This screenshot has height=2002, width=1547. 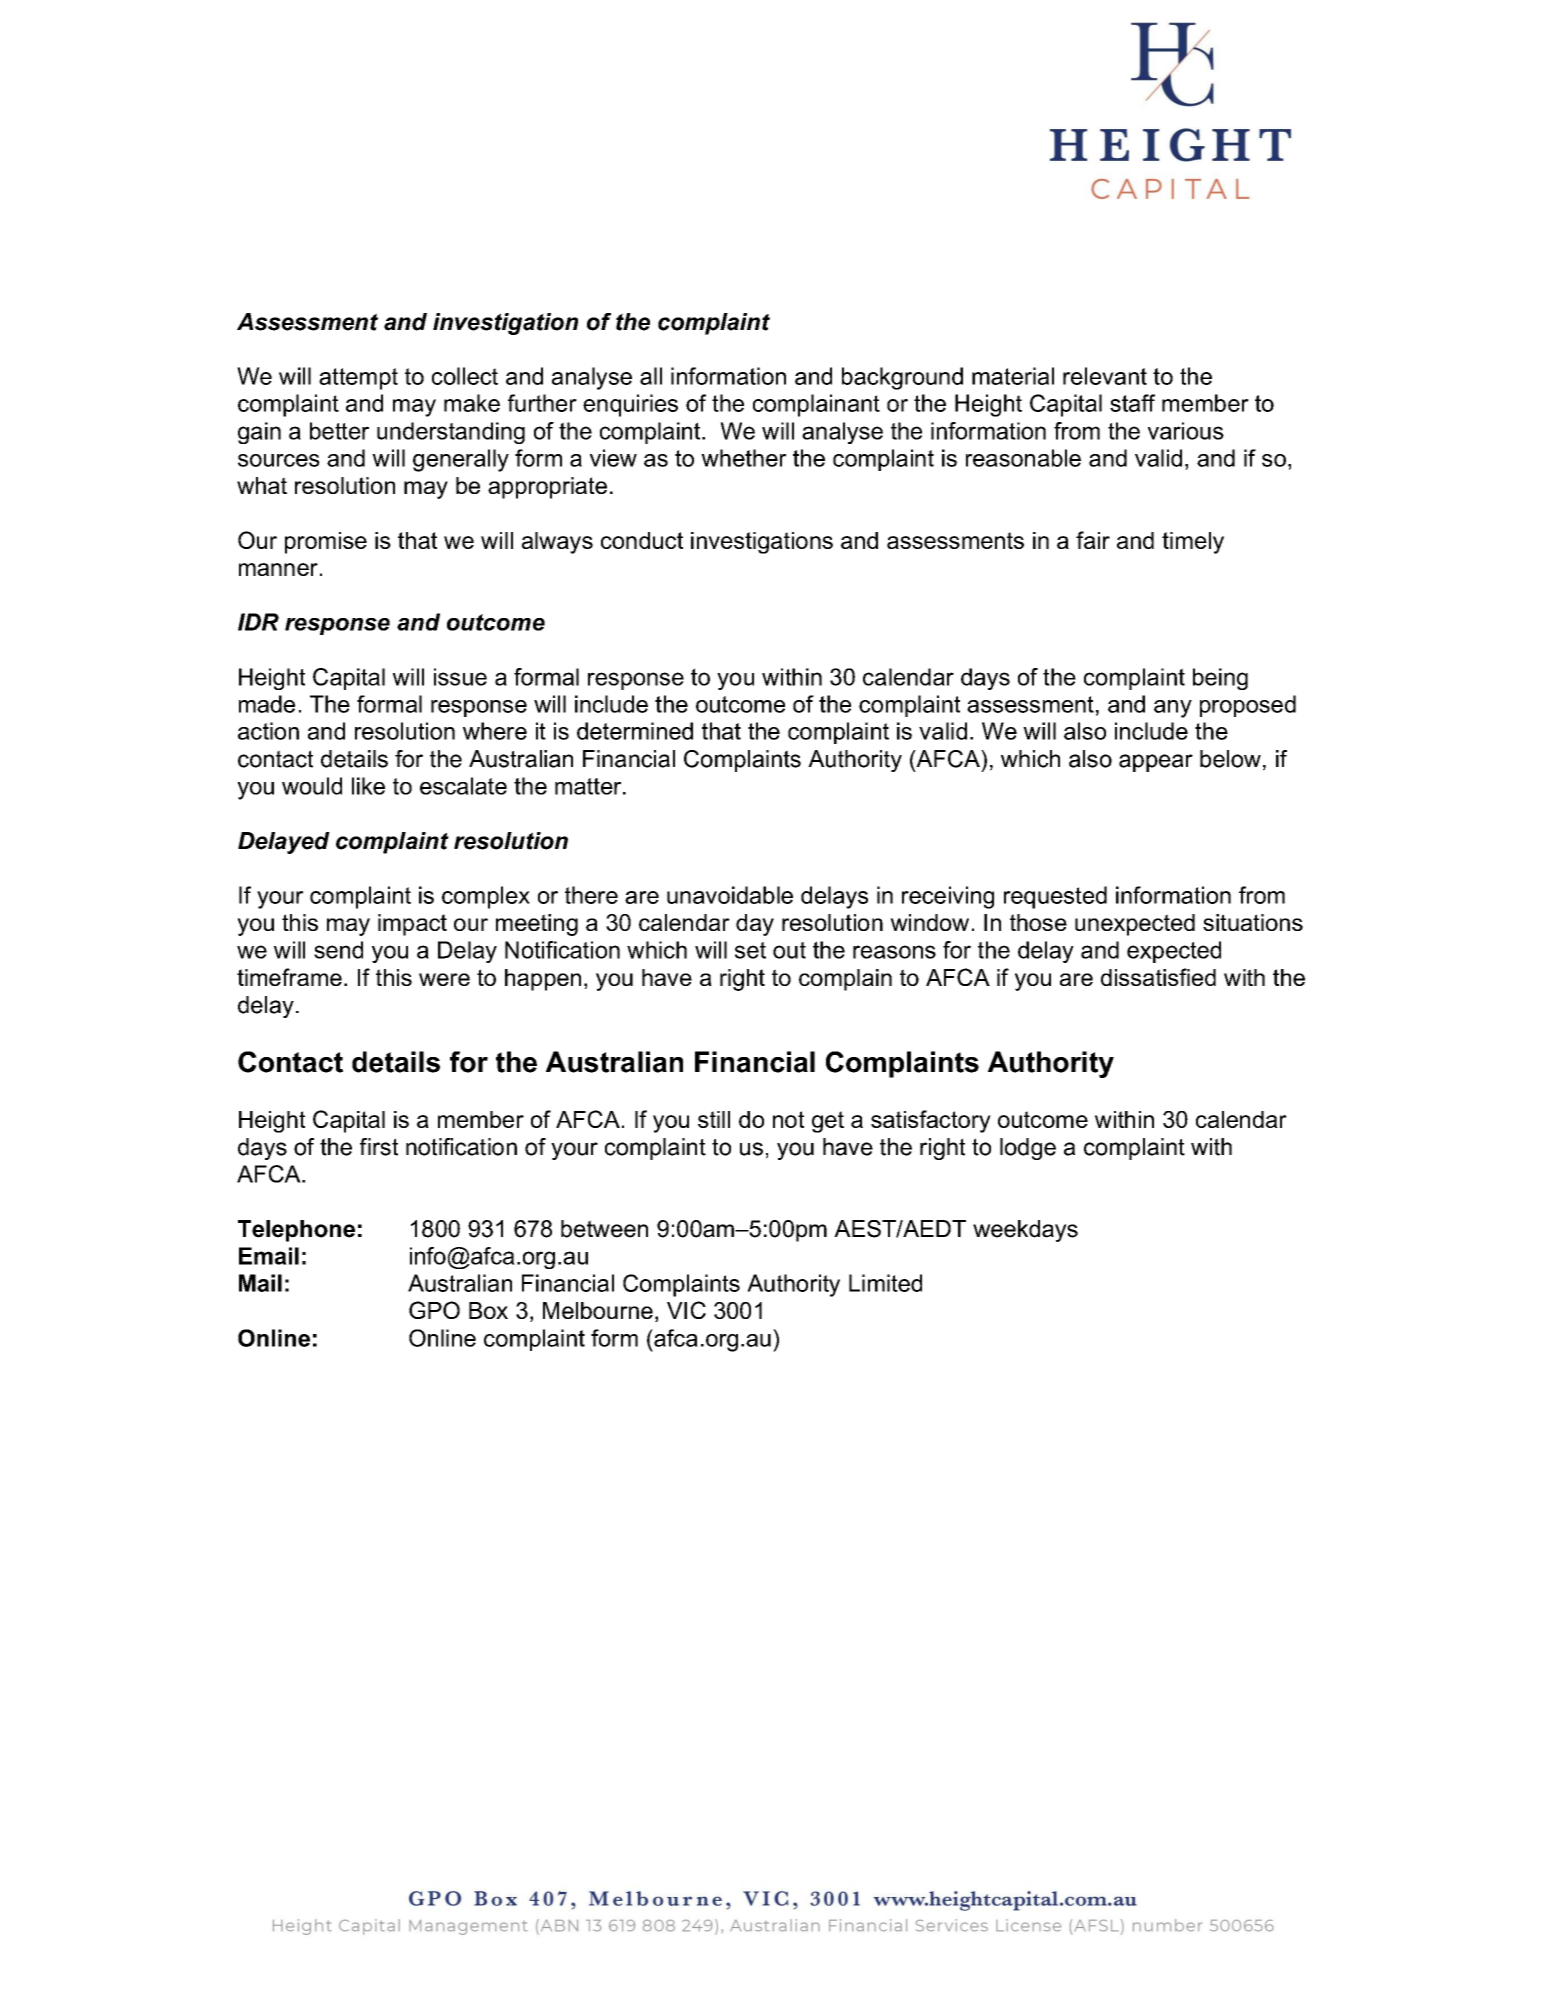 What do you see at coordinates (744, 458) in the screenshot?
I see `whether` at bounding box center [744, 458].
